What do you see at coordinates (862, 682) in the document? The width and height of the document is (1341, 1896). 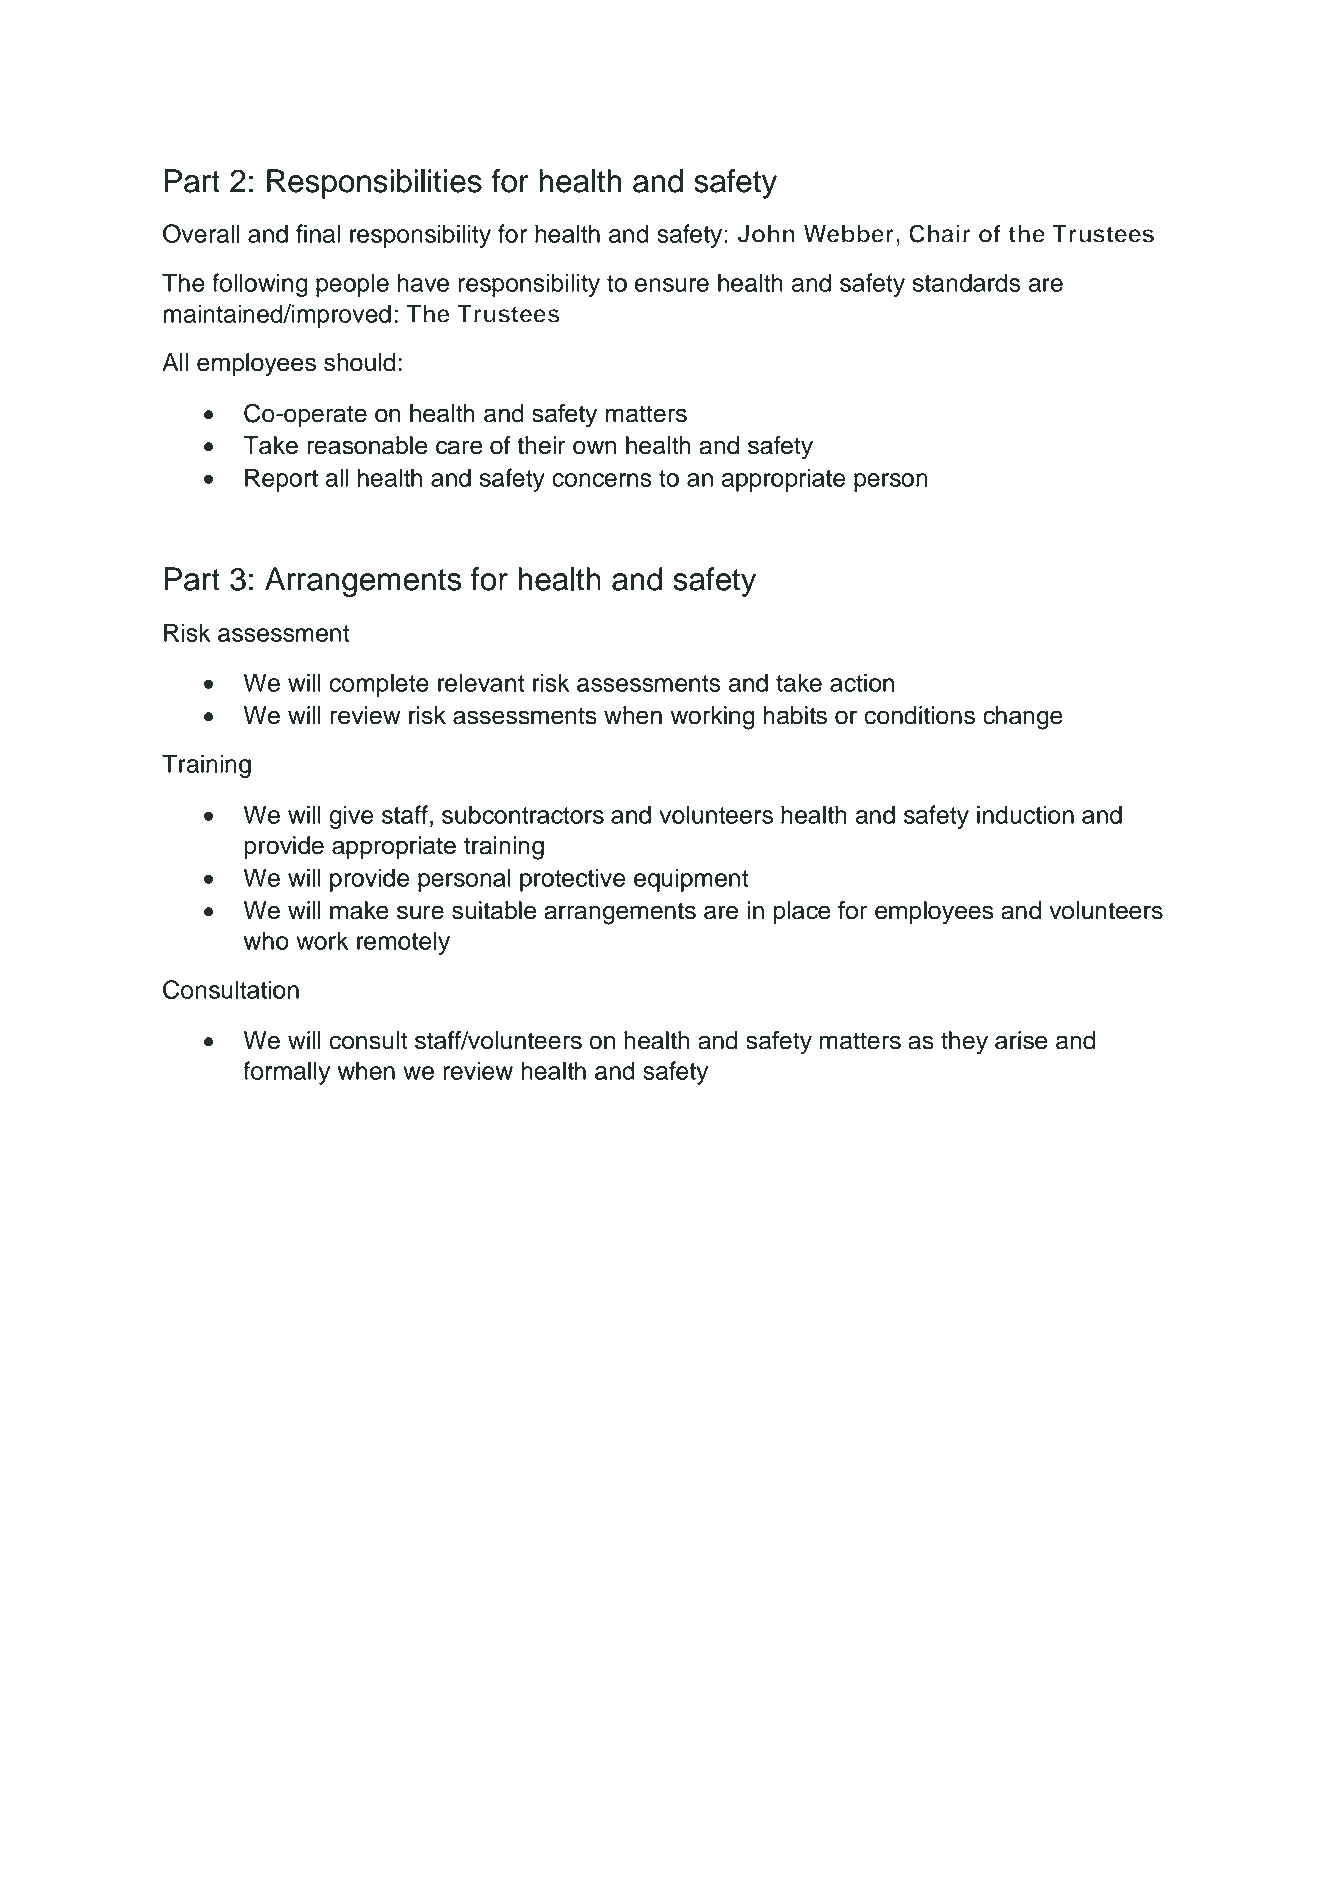 I see `action` at bounding box center [862, 682].
